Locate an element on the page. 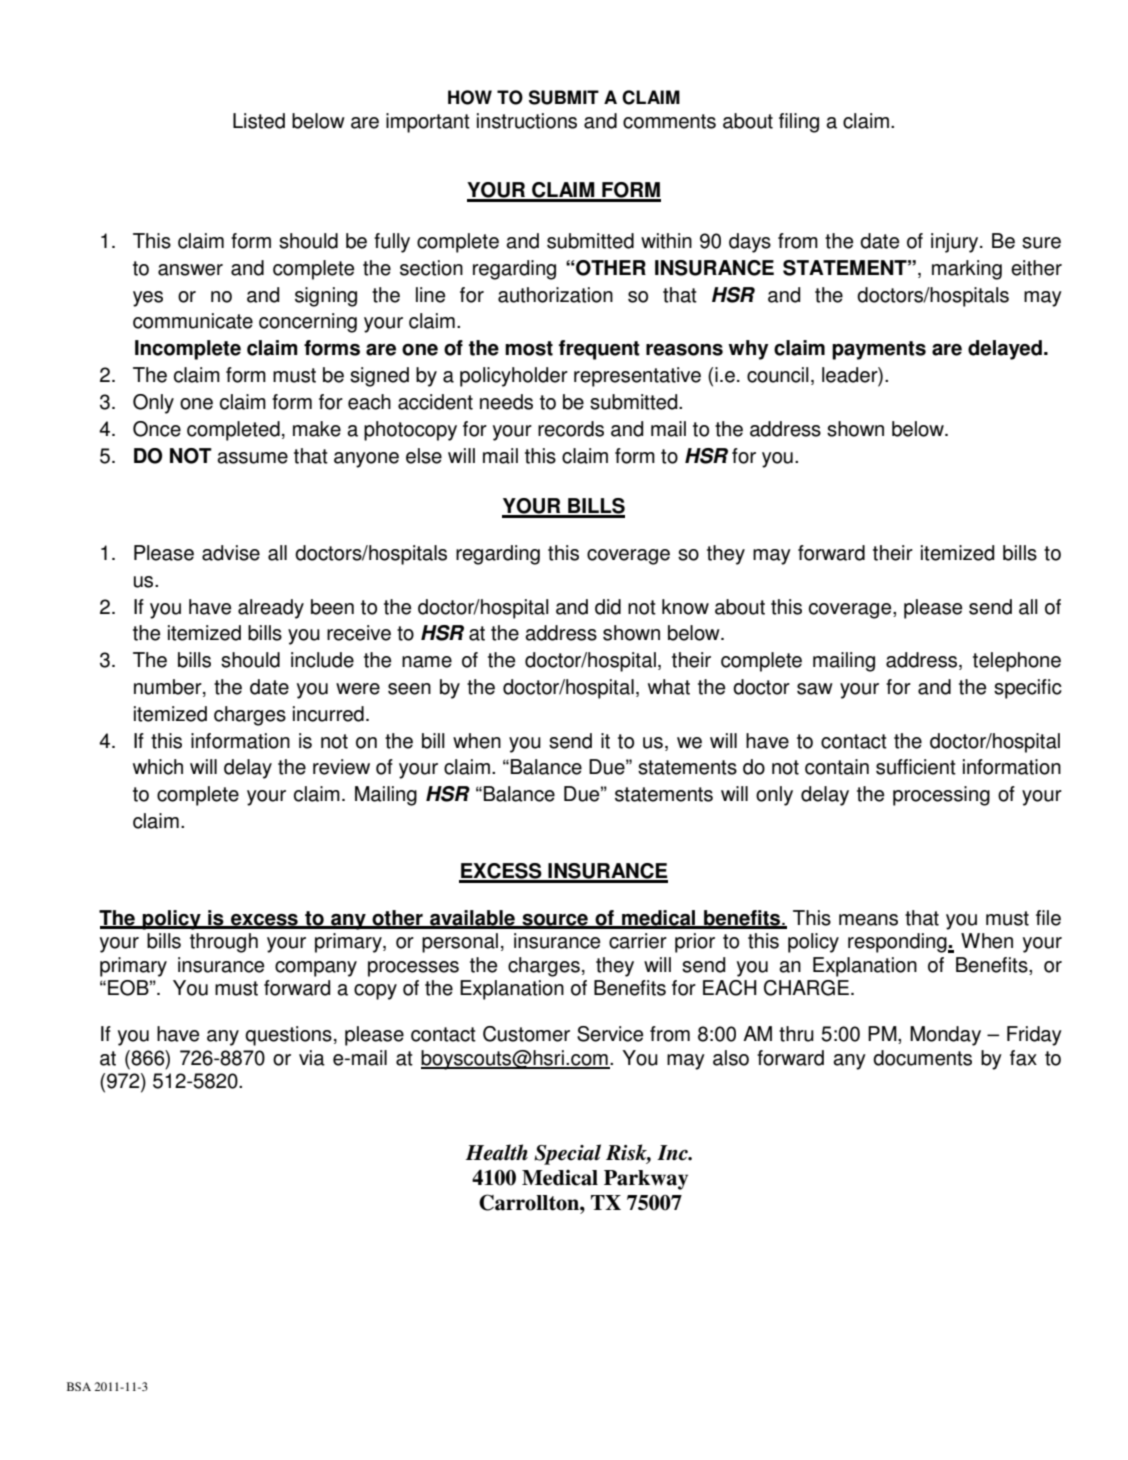  through is located at coordinates (224, 943).
